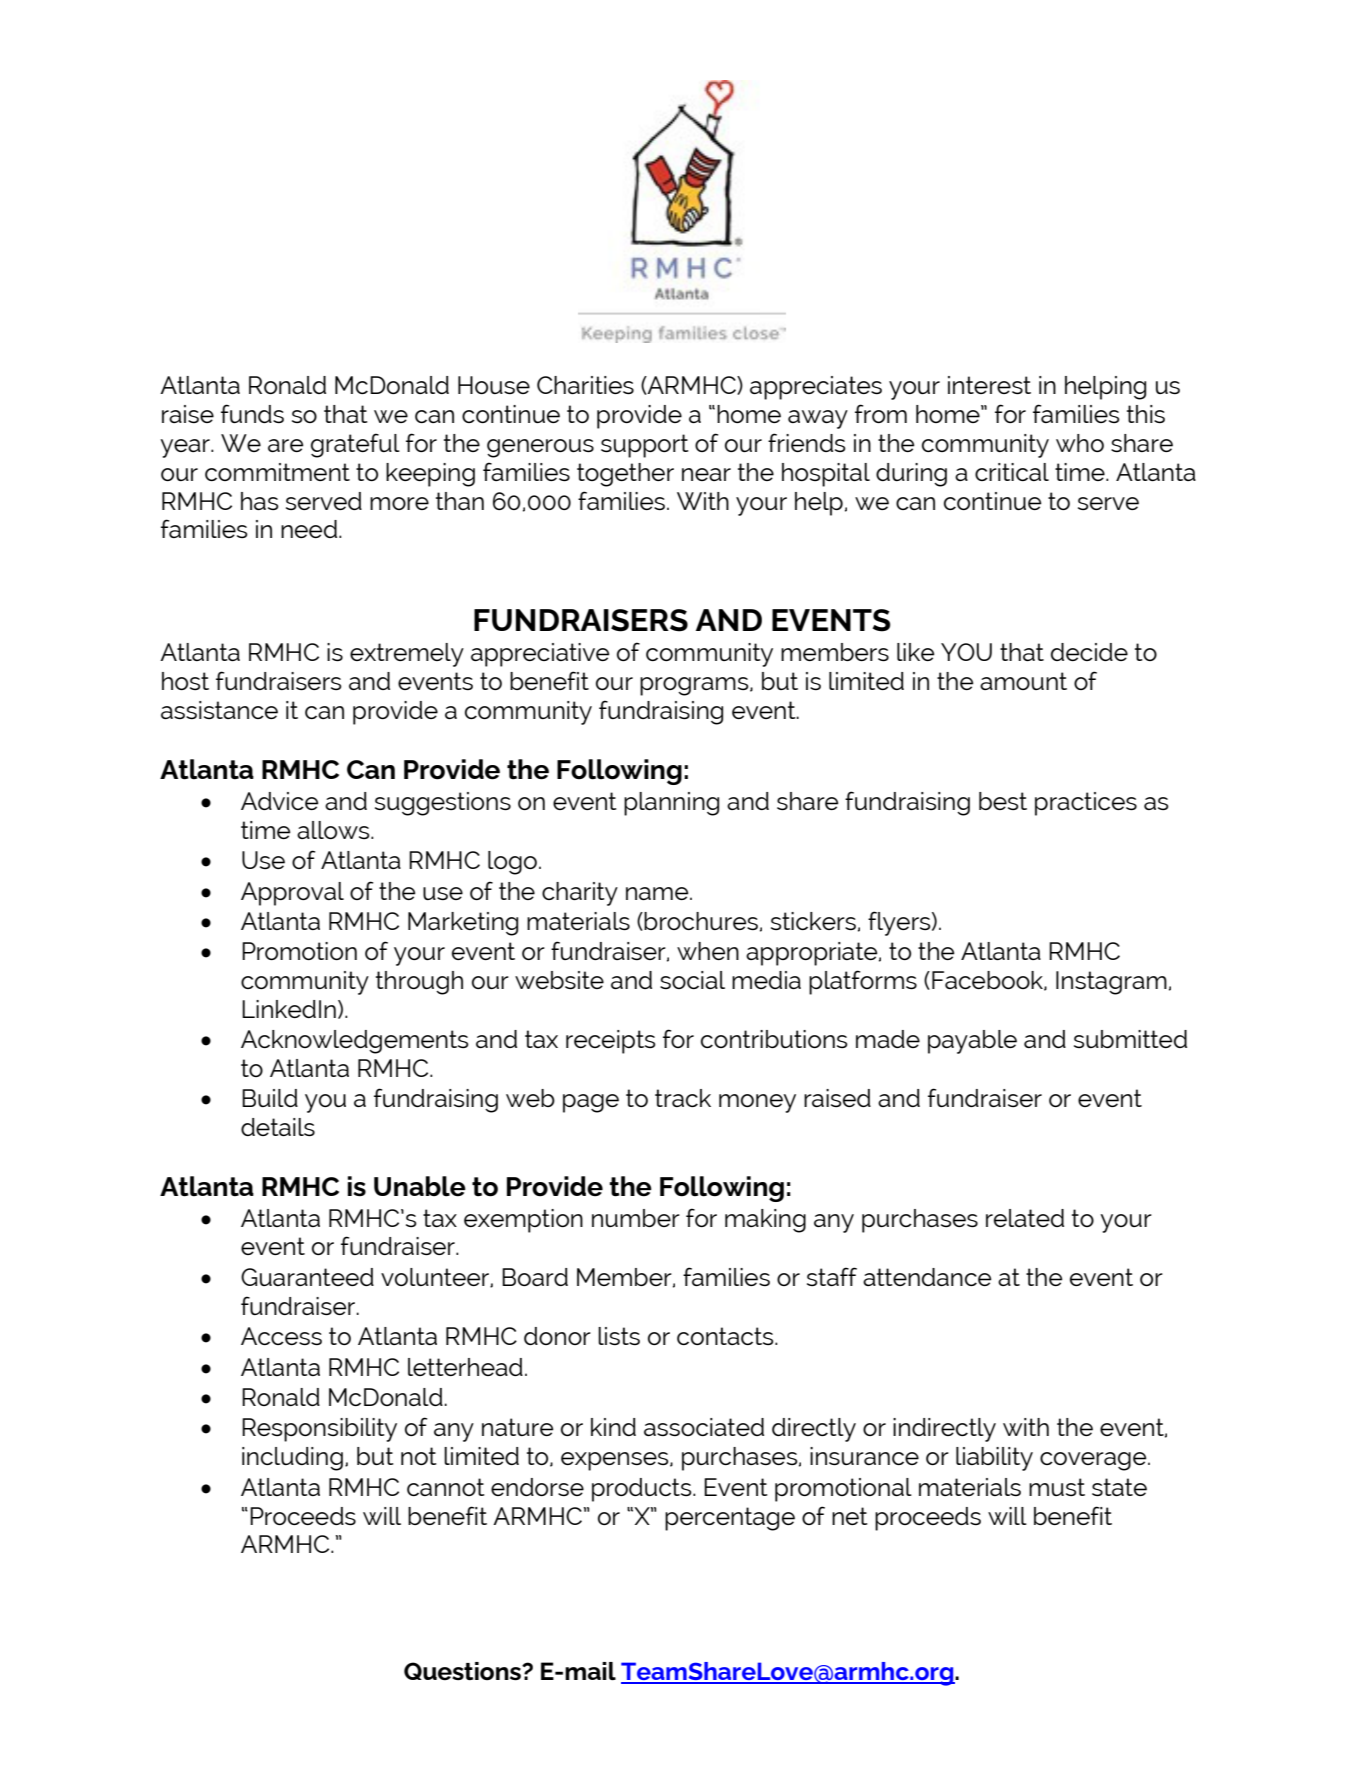 This screenshot has width=1364, height=1766. I want to click on percentage, so click(730, 1519).
